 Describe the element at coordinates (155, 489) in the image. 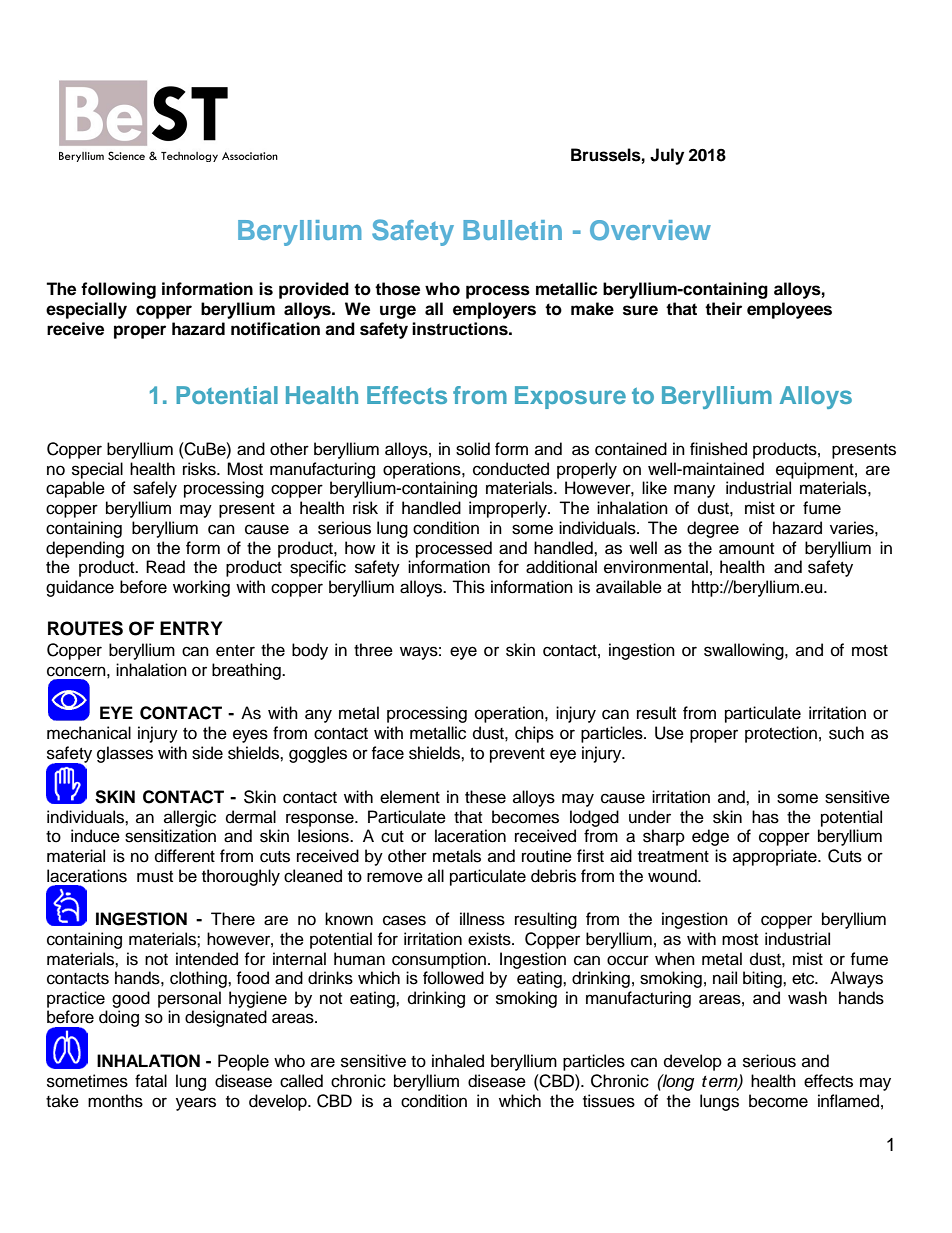

I see `safely` at that location.
